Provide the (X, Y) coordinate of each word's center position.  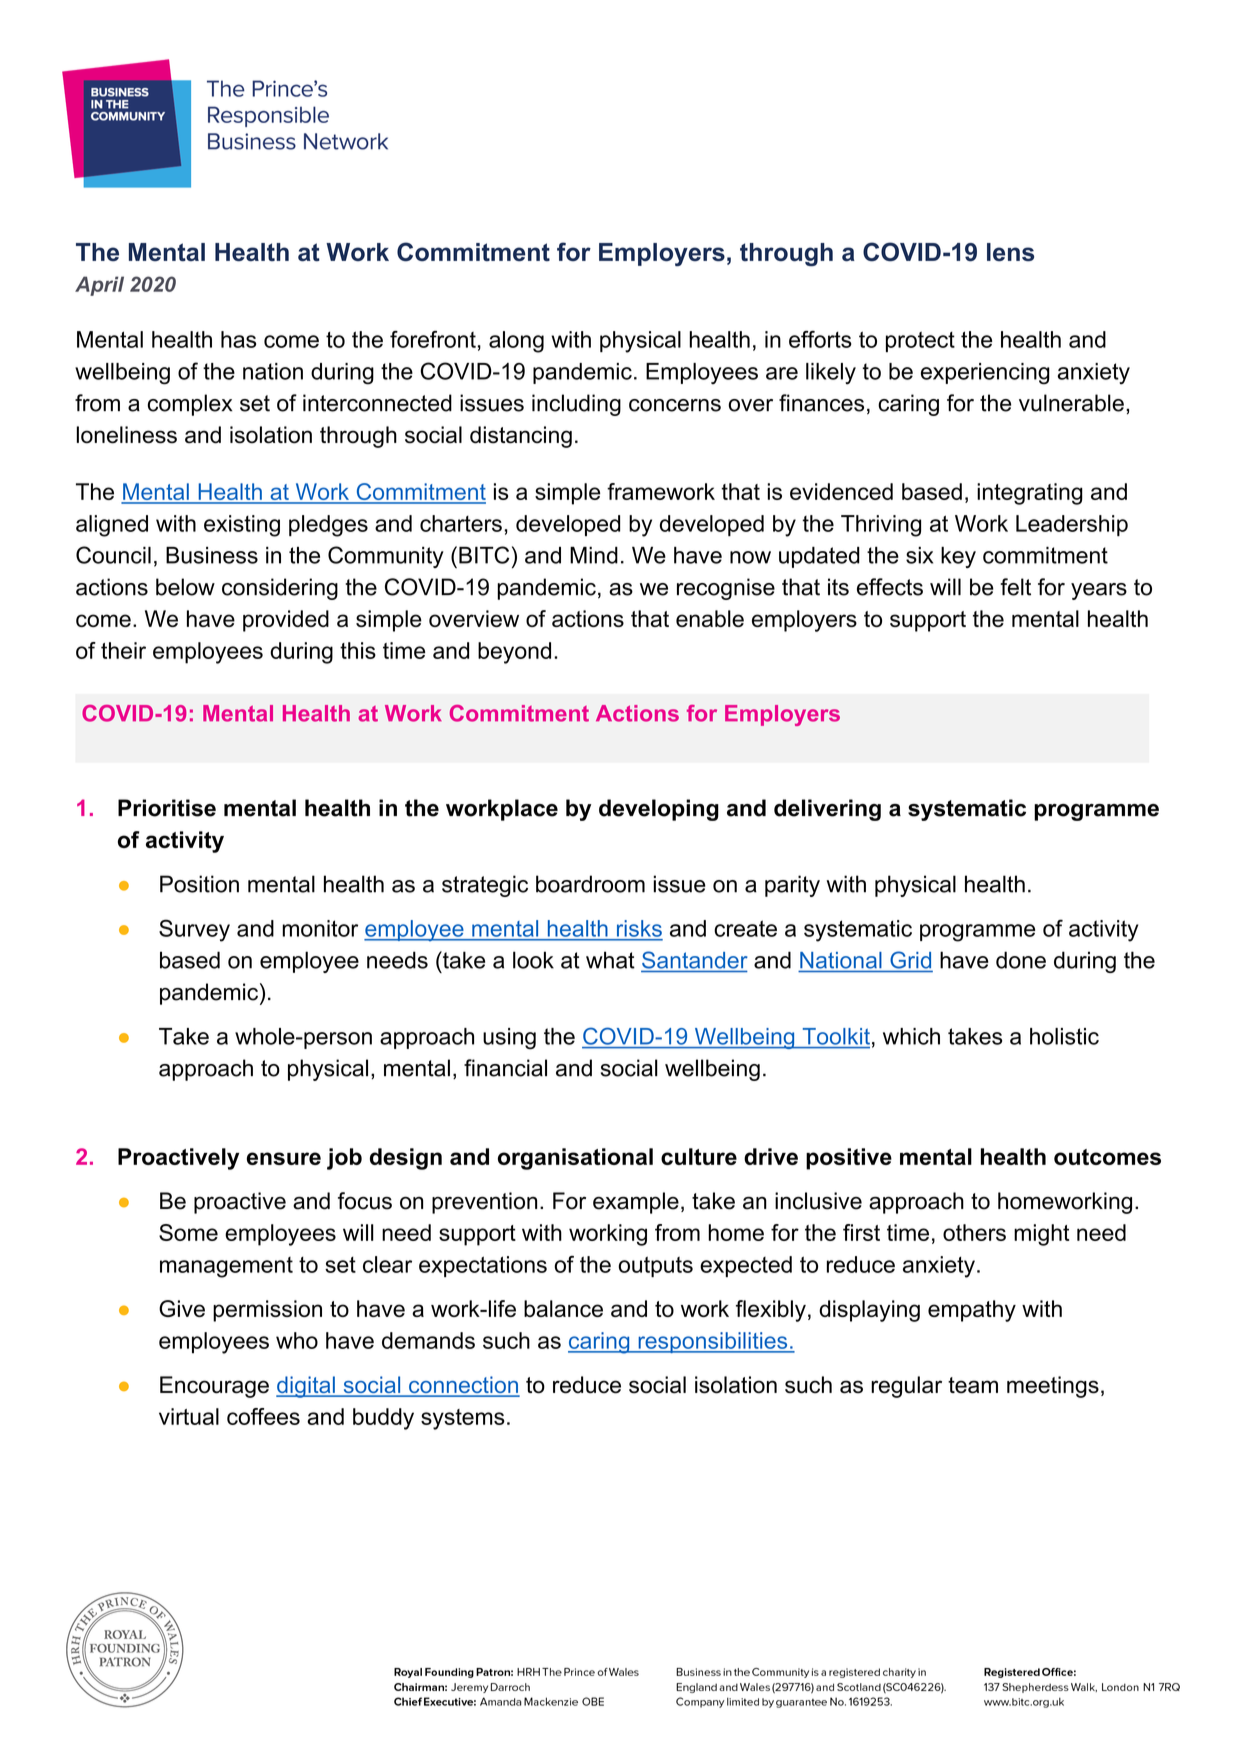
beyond (514, 653)
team (973, 1385)
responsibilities (713, 1342)
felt (1015, 587)
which (911, 1036)
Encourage (214, 1387)
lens (1010, 252)
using (509, 1039)
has (238, 339)
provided (286, 621)
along (516, 342)
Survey (194, 930)
